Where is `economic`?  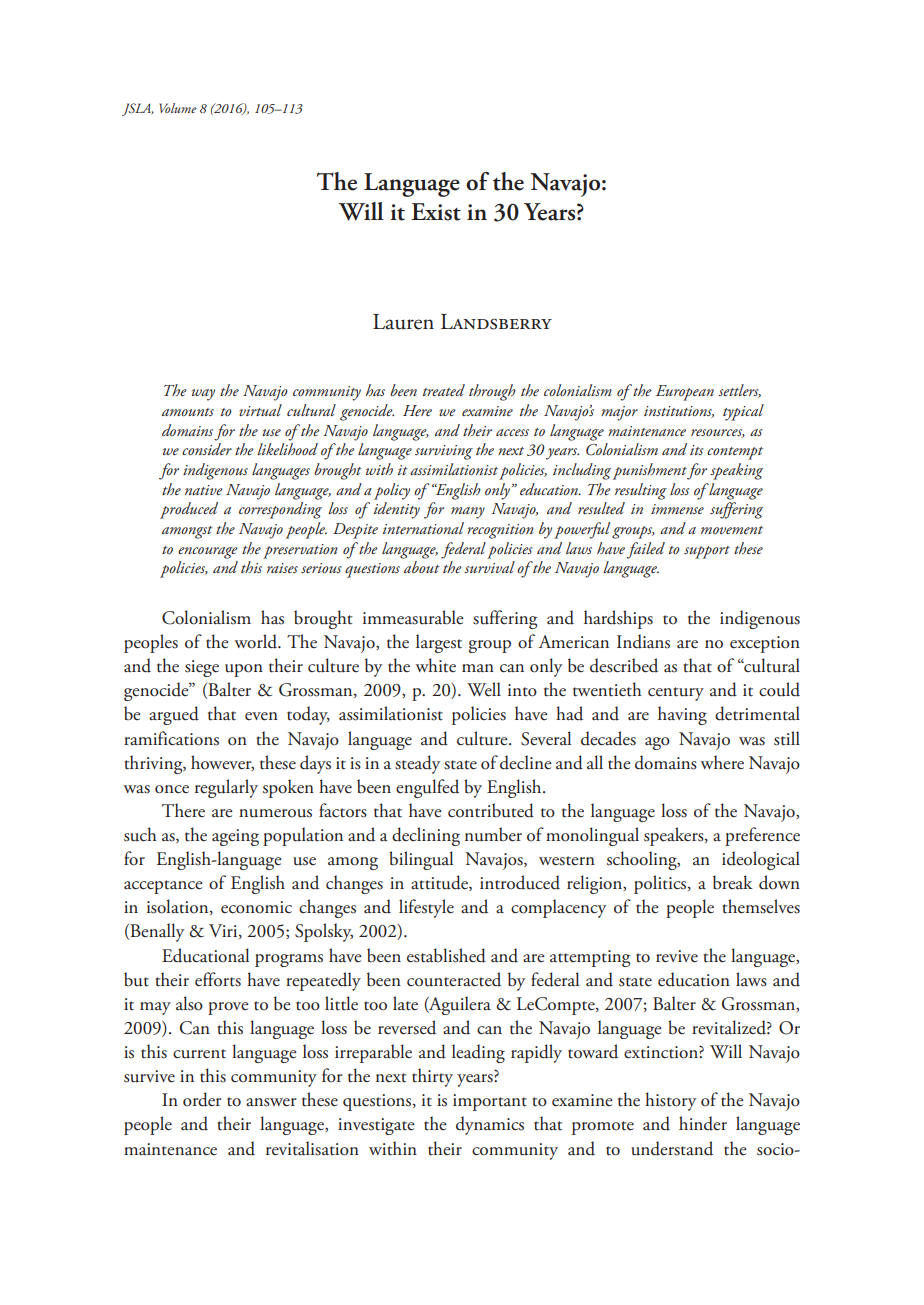 economic is located at coordinates (256, 907).
